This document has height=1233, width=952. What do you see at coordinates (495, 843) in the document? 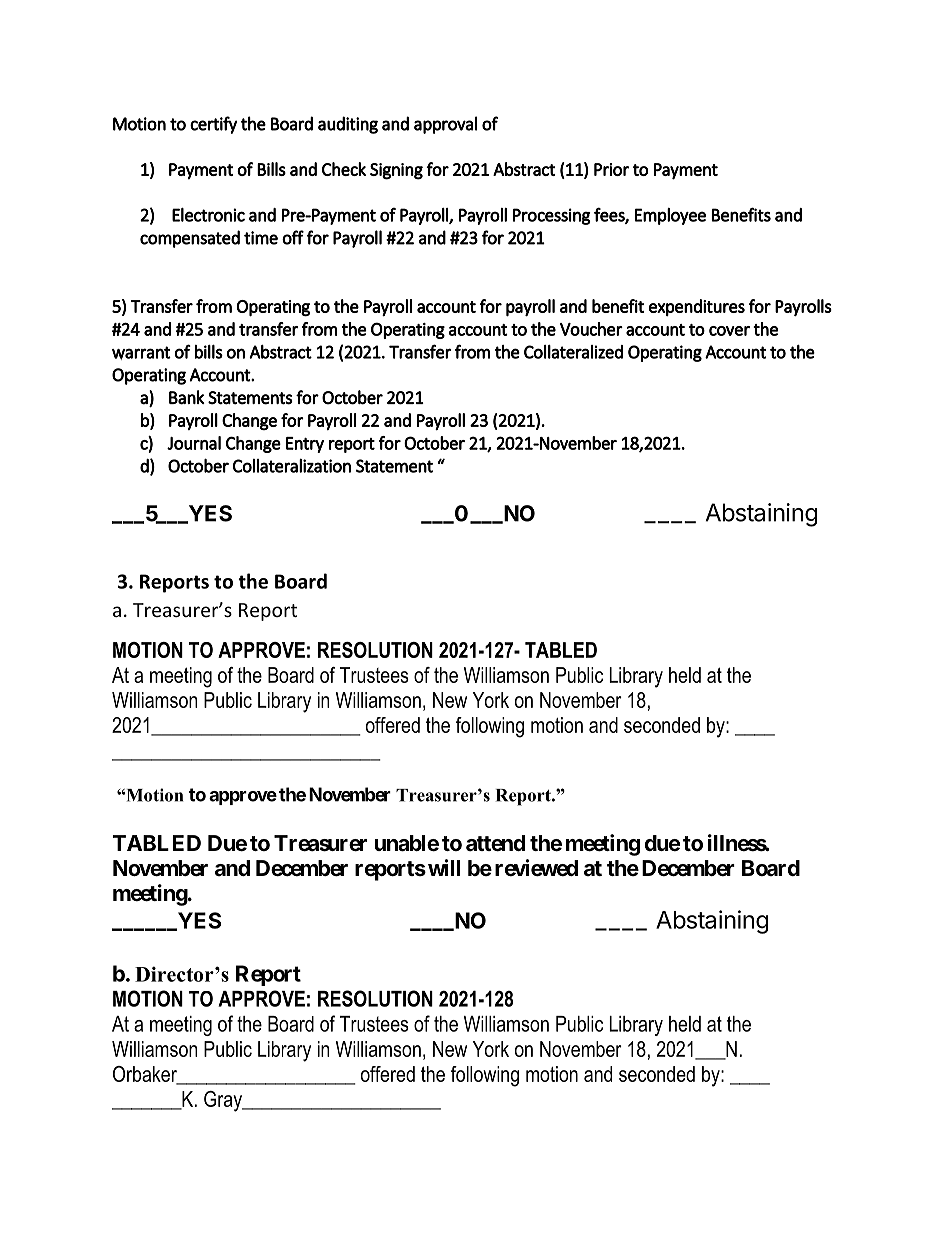
I see `attend` at bounding box center [495, 843].
